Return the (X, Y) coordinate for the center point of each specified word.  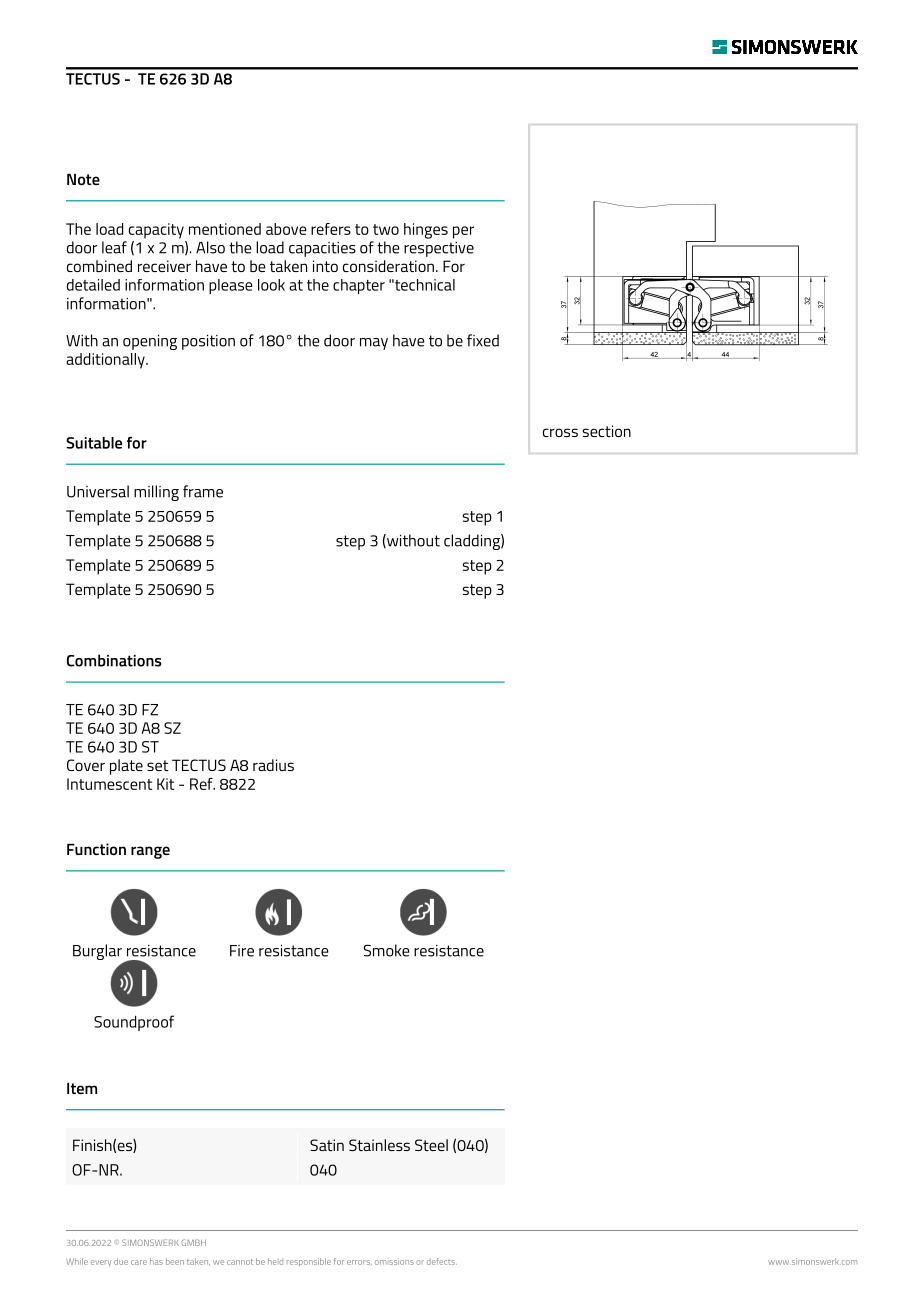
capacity (156, 231)
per (463, 232)
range (150, 852)
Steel (431, 1145)
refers (331, 229)
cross (560, 432)
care (139, 1262)
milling (156, 493)
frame (203, 491)
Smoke (387, 950)
